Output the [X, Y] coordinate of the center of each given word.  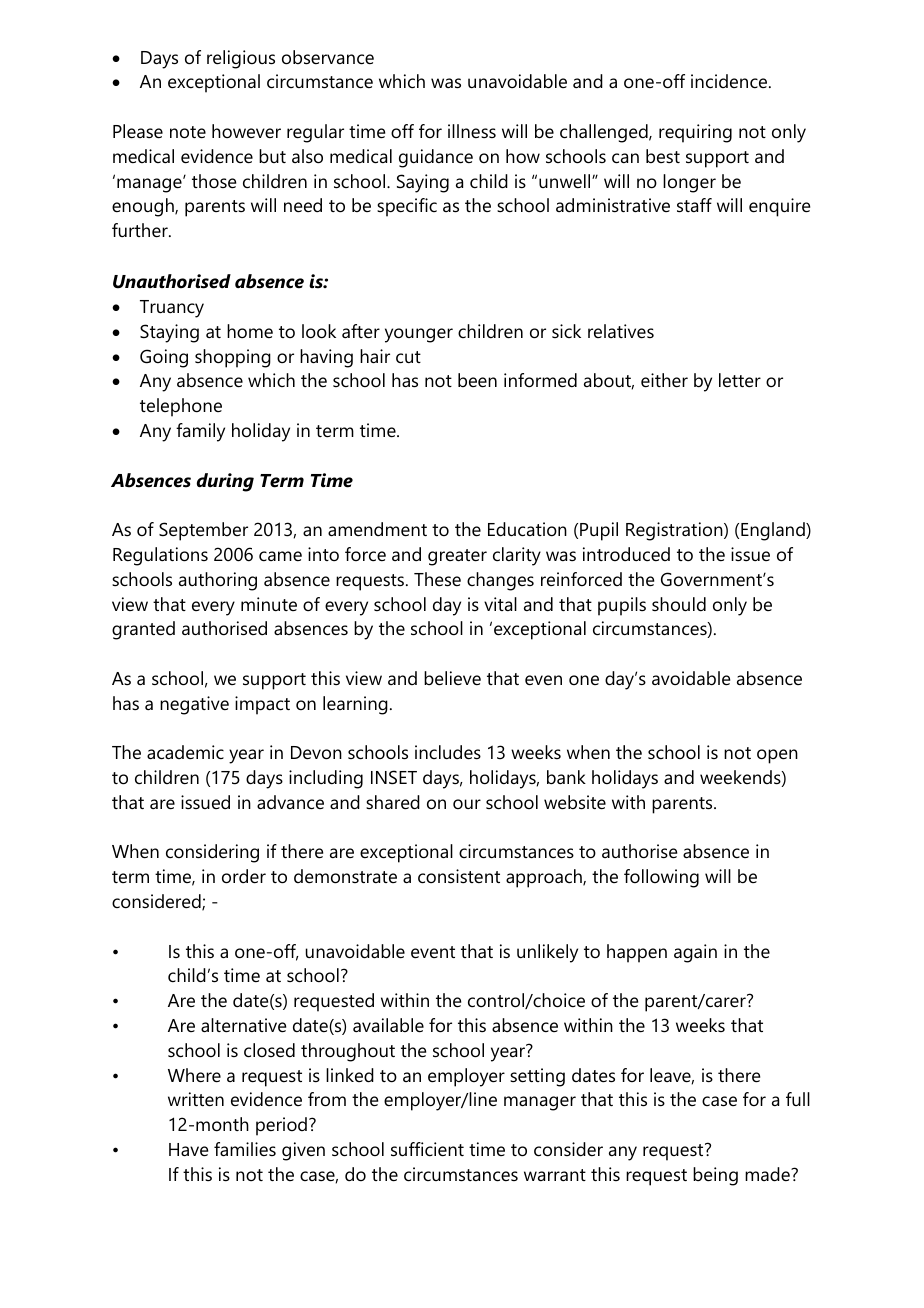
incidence [730, 81]
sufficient [427, 1149]
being [715, 1176]
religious [241, 59]
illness [472, 131]
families [245, 1149]
